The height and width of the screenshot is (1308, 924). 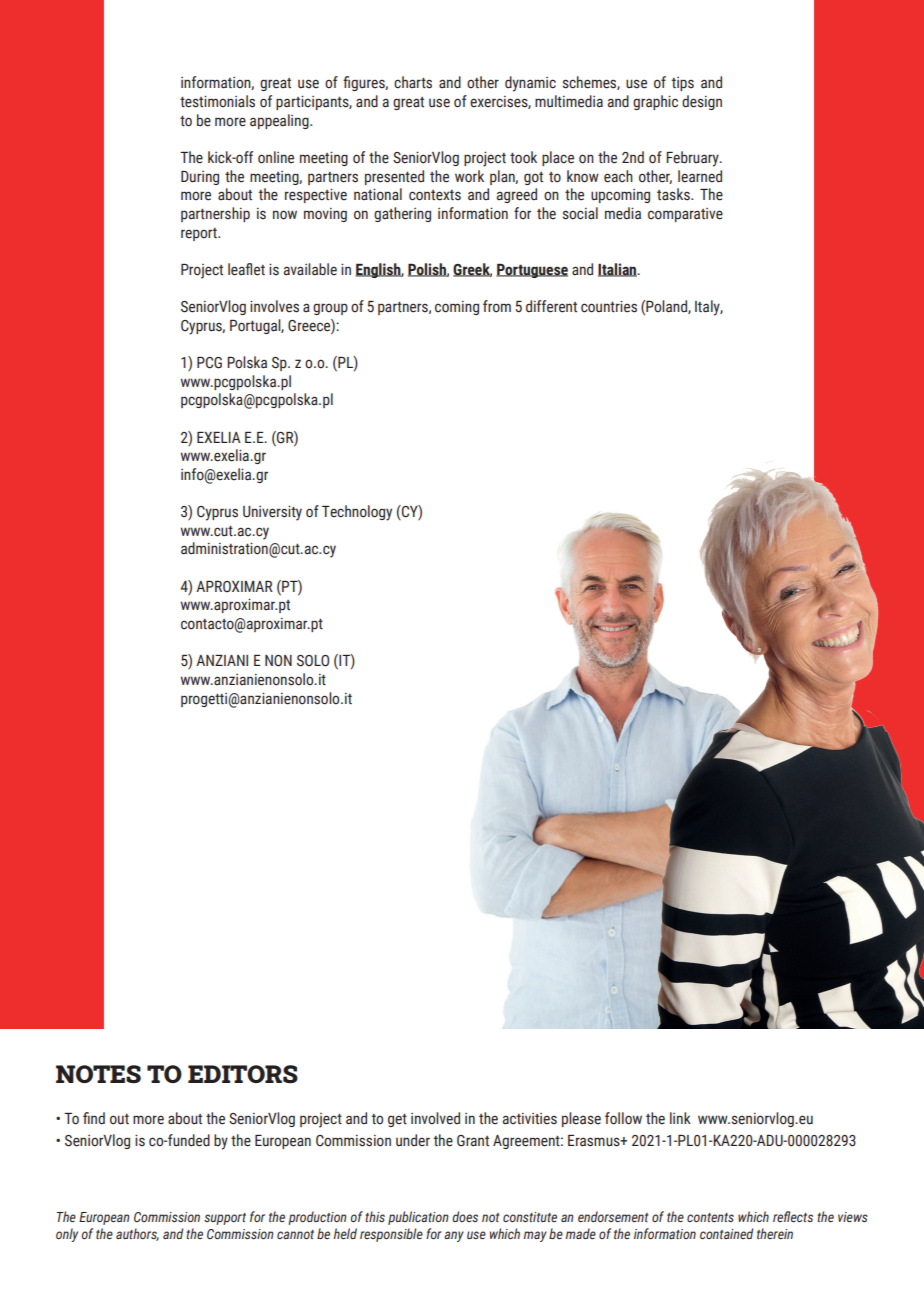 What do you see at coordinates (609, 306) in the screenshot?
I see `countries` at bounding box center [609, 306].
